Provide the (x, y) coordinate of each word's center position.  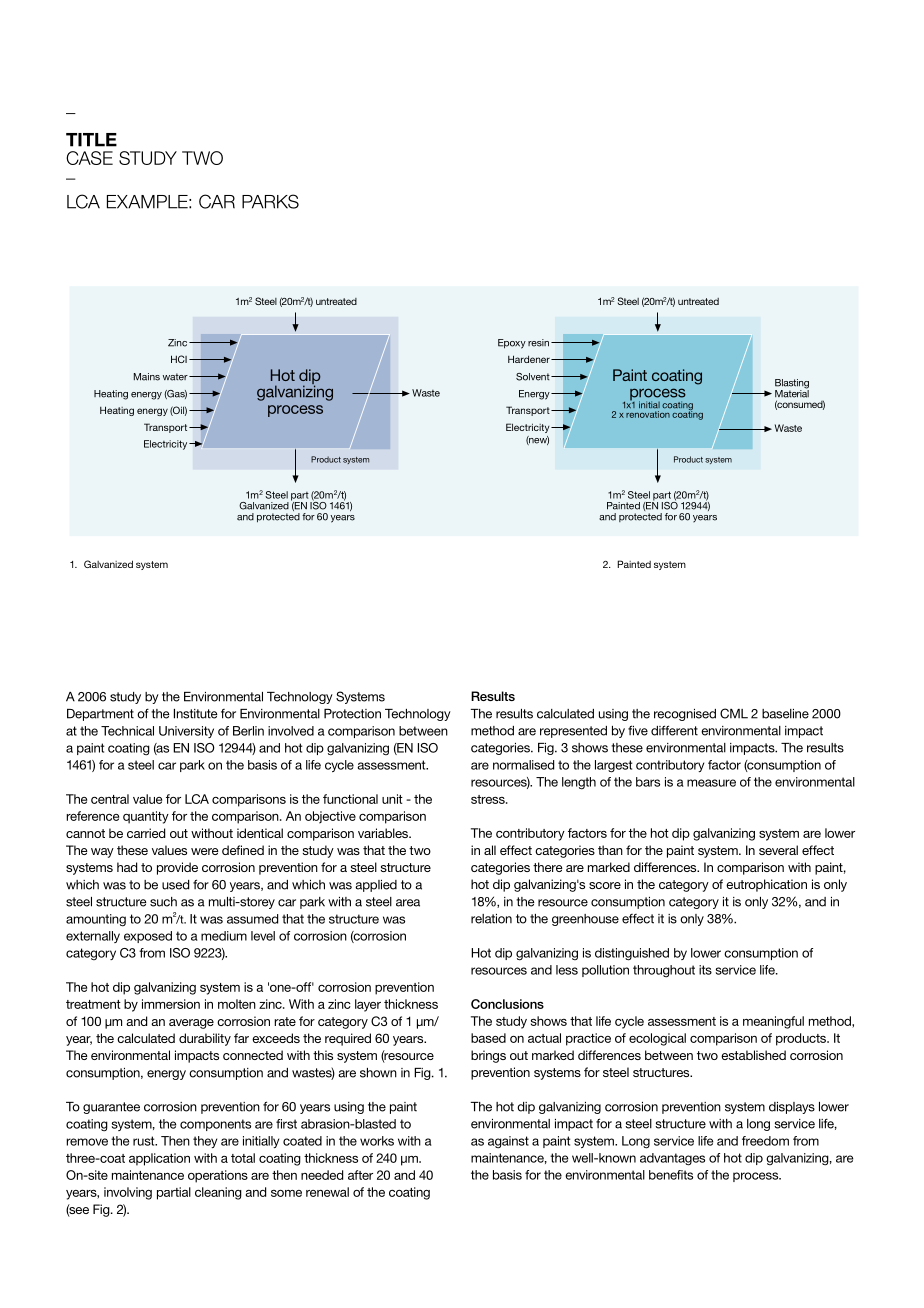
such (163, 902)
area (408, 903)
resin (538, 343)
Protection (352, 714)
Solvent (534, 377)
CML (734, 713)
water (176, 377)
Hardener (530, 359)
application (159, 1159)
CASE (89, 158)
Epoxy (512, 344)
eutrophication (766, 885)
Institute (196, 714)
